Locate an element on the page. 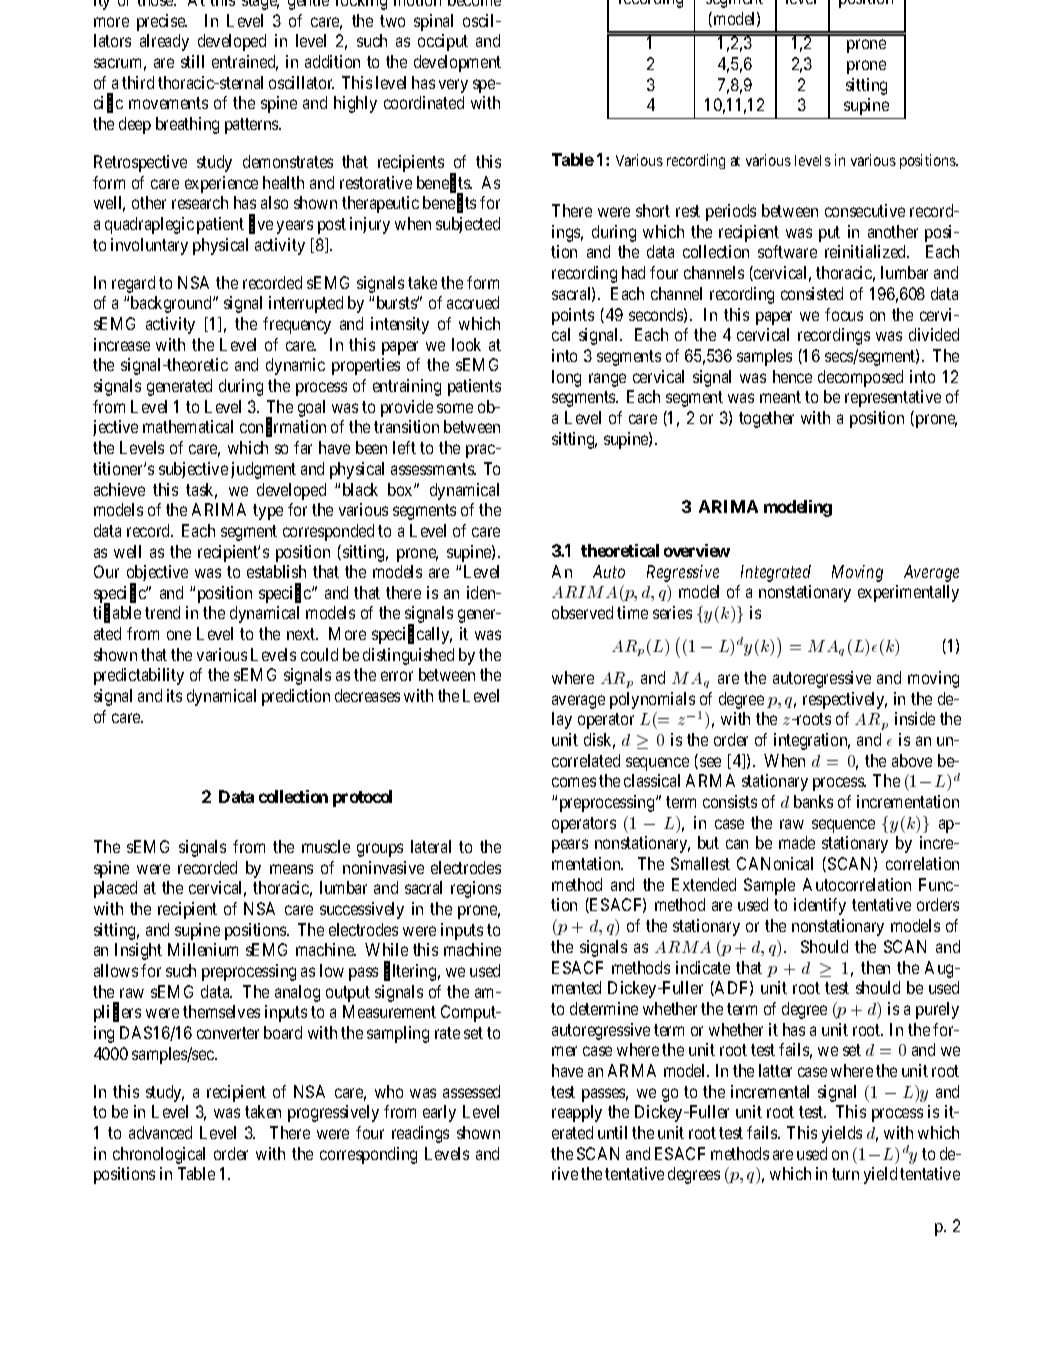 The image size is (1059, 1370). still is located at coordinates (192, 61).
